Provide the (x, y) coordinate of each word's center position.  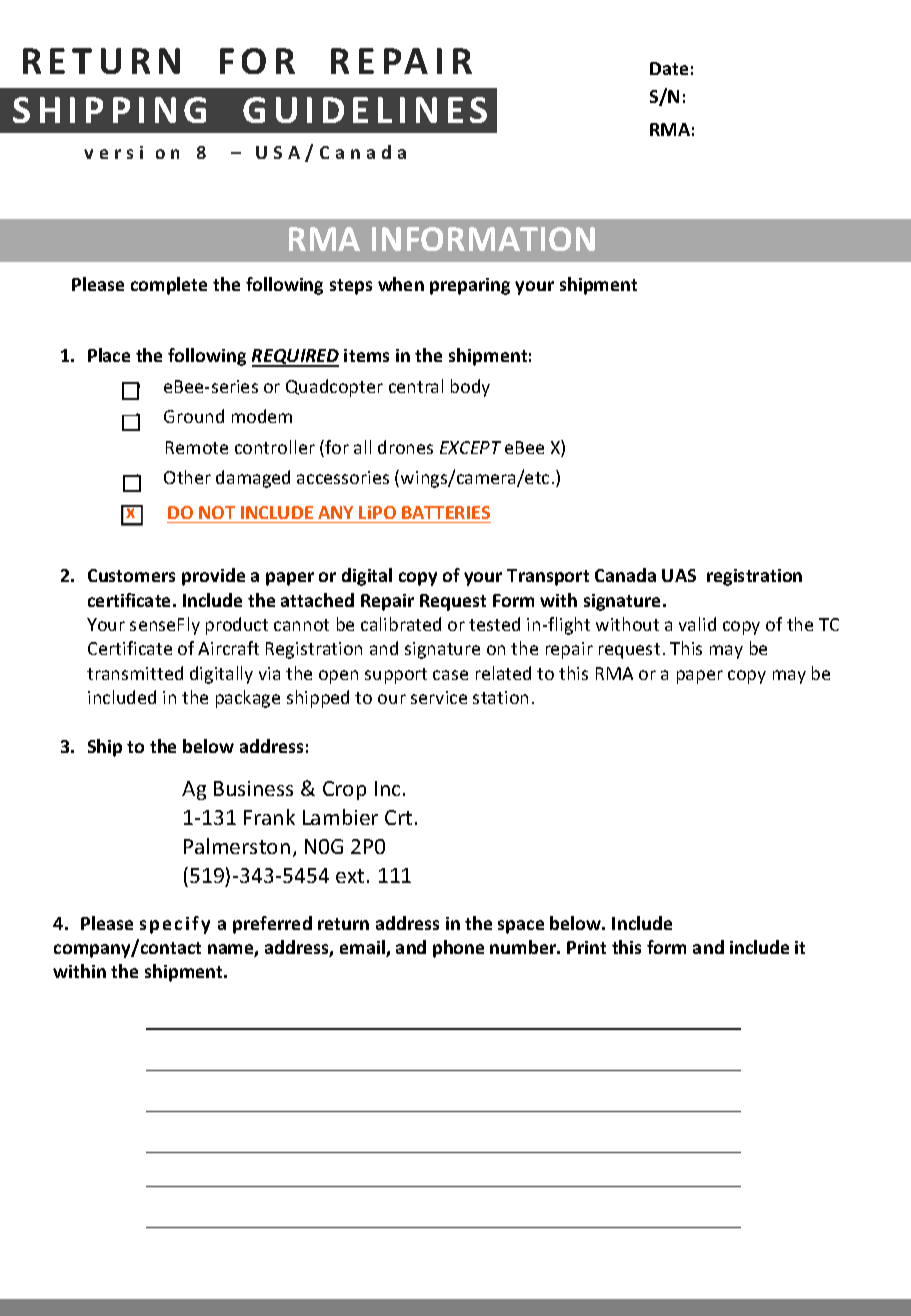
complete (169, 286)
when (401, 284)
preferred (272, 925)
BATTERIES (446, 512)
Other (187, 477)
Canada (625, 575)
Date (669, 68)
